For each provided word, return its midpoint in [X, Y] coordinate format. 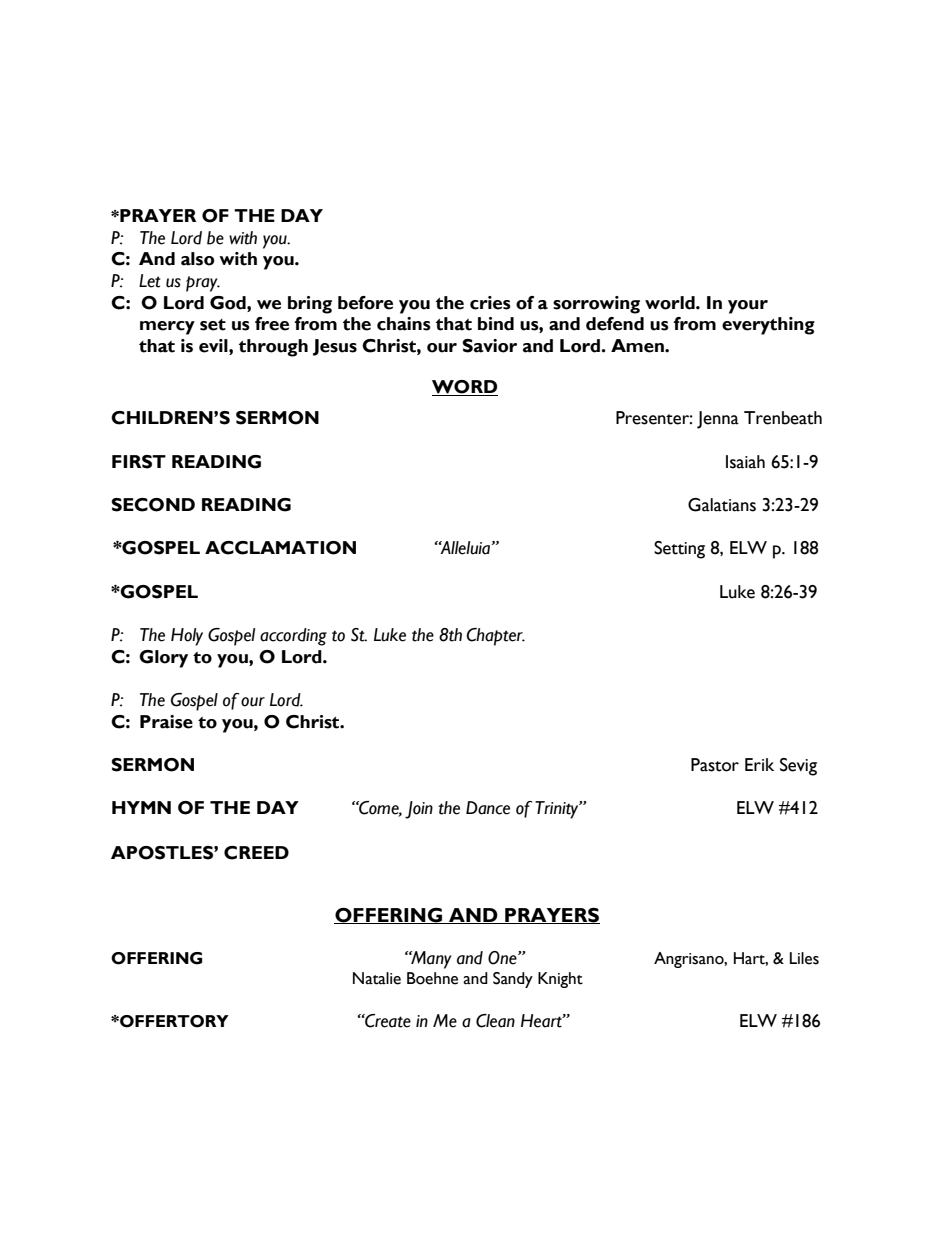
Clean [495, 1021]
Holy [187, 637]
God [229, 303]
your [748, 307]
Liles [804, 958]
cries [490, 303]
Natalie [377, 978]
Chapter [495, 637]
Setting [679, 550]
